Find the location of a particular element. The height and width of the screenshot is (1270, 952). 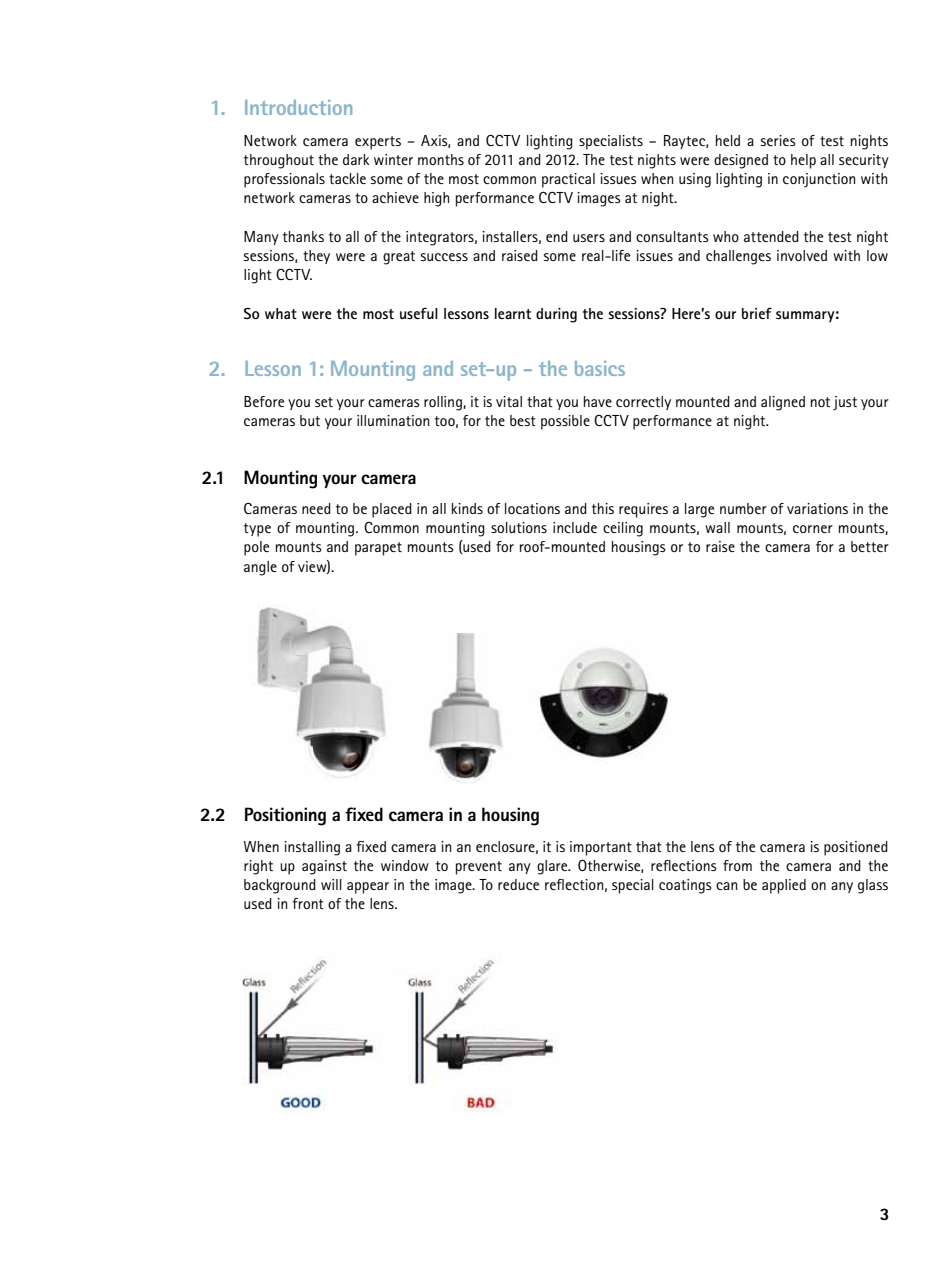

glare is located at coordinates (553, 867).
